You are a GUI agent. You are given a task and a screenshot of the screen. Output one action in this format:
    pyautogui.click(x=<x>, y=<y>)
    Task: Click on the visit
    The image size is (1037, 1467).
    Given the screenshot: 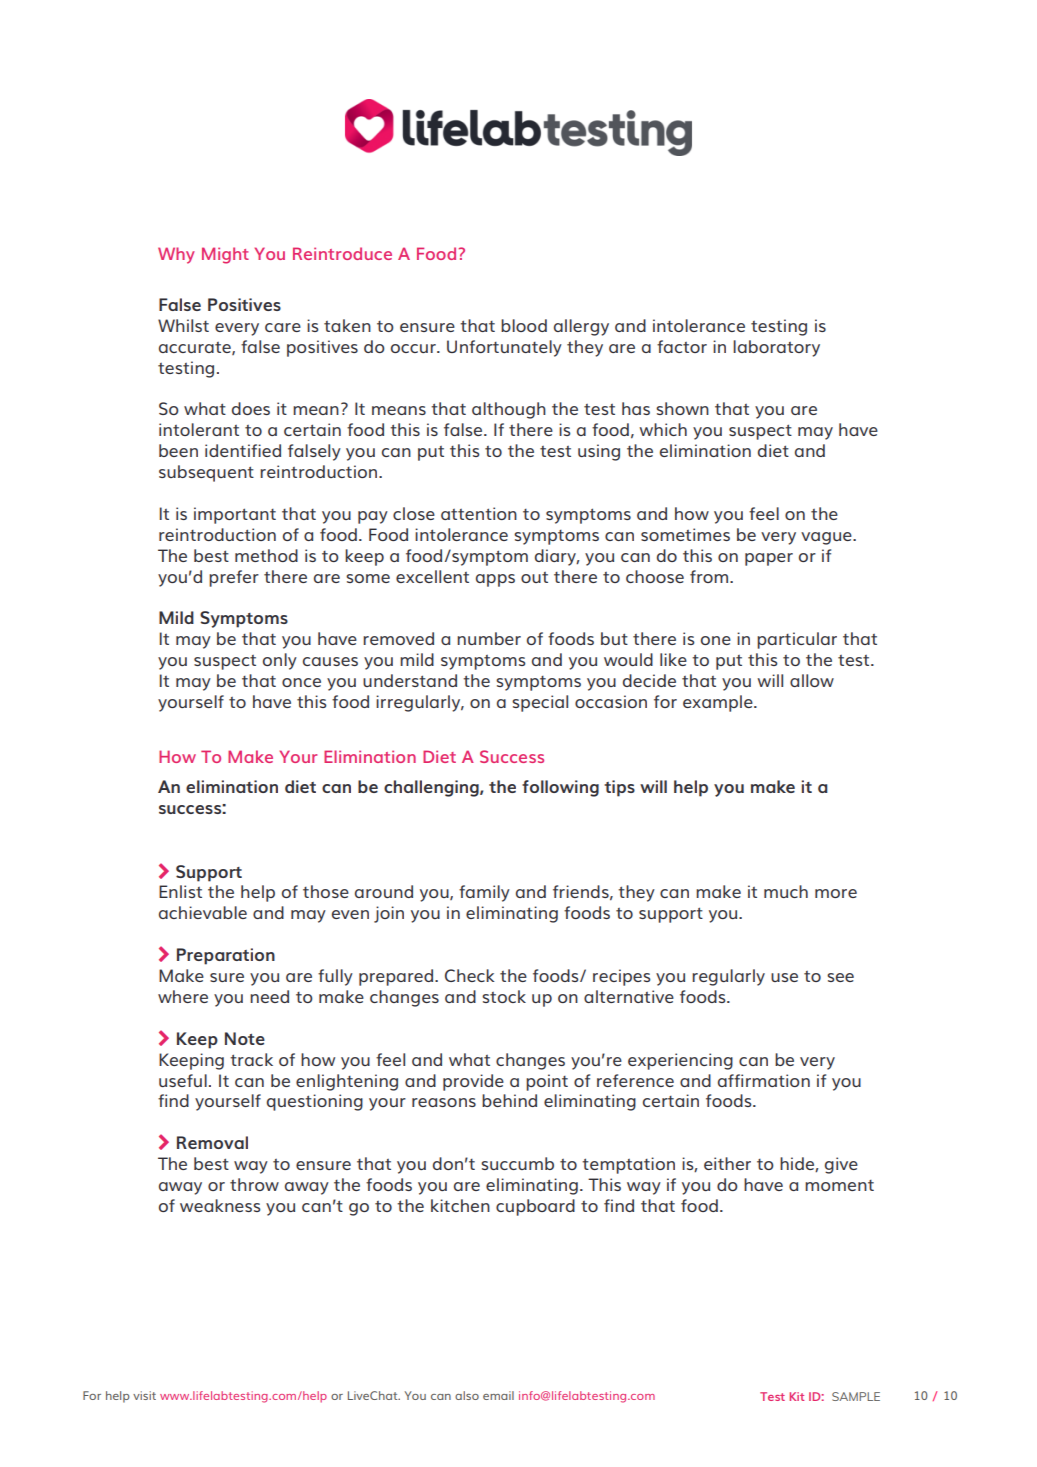 What is the action you would take?
    pyautogui.click(x=144, y=1395)
